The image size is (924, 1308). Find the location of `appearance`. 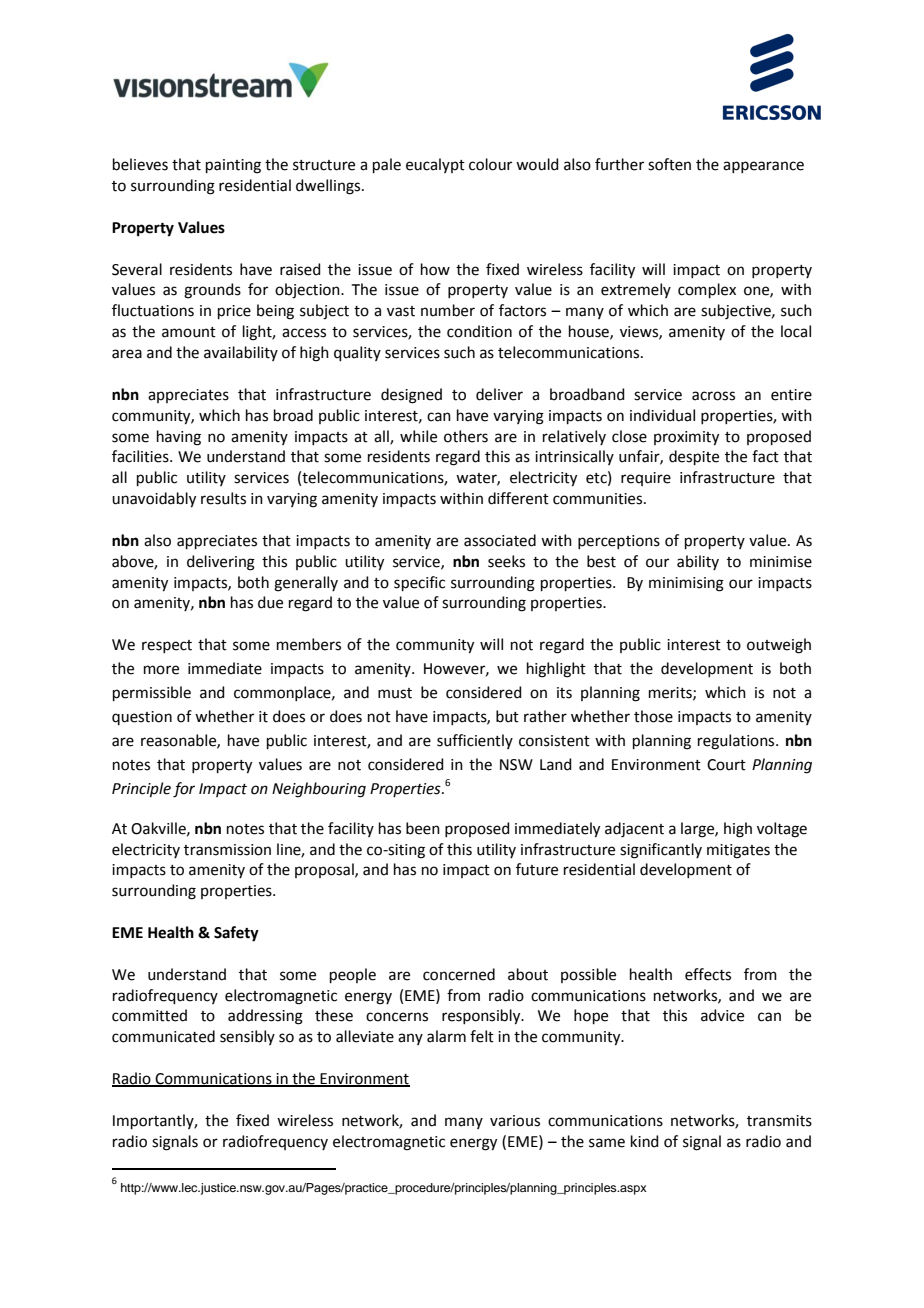

appearance is located at coordinates (763, 167).
